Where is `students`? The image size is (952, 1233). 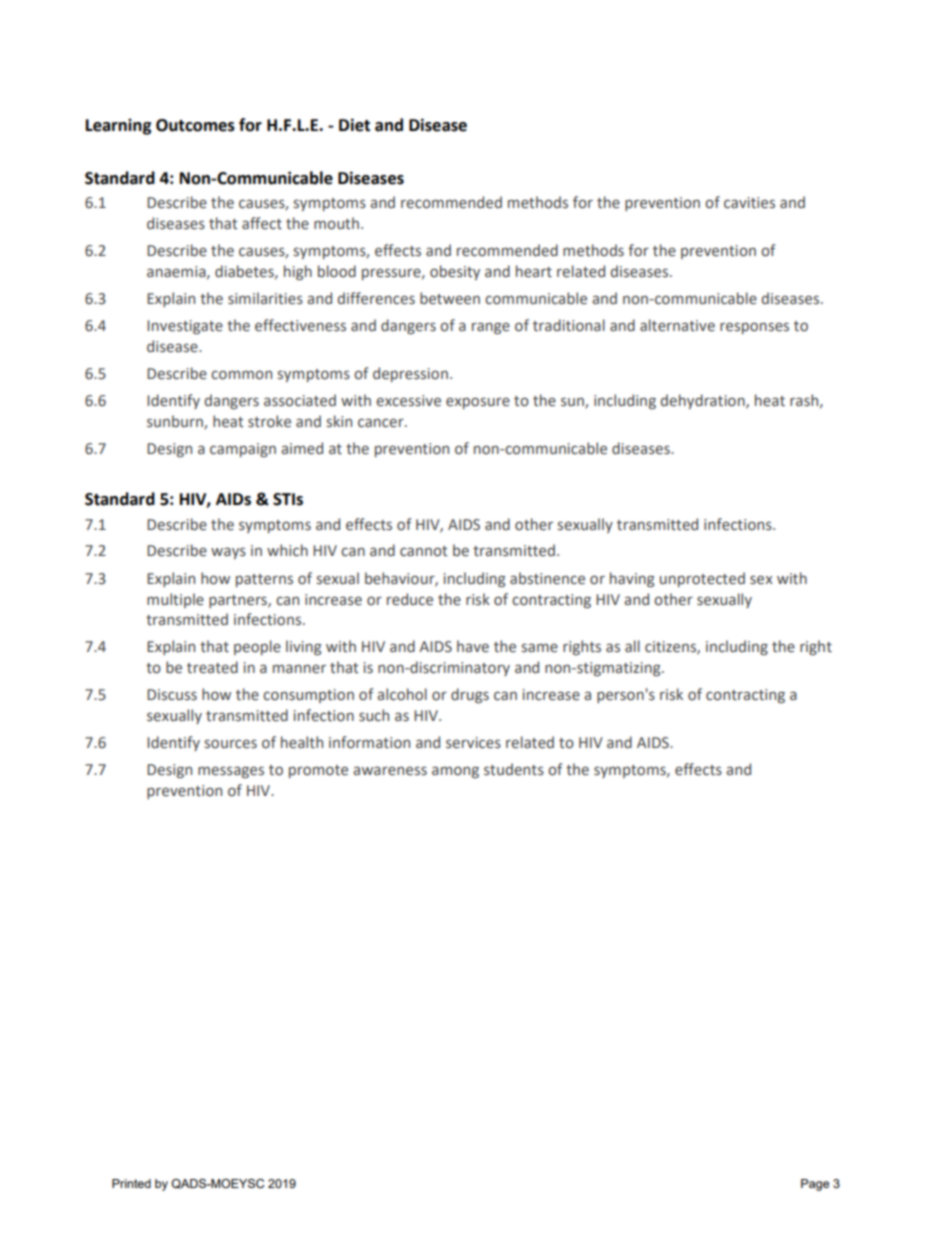 students is located at coordinates (514, 769).
